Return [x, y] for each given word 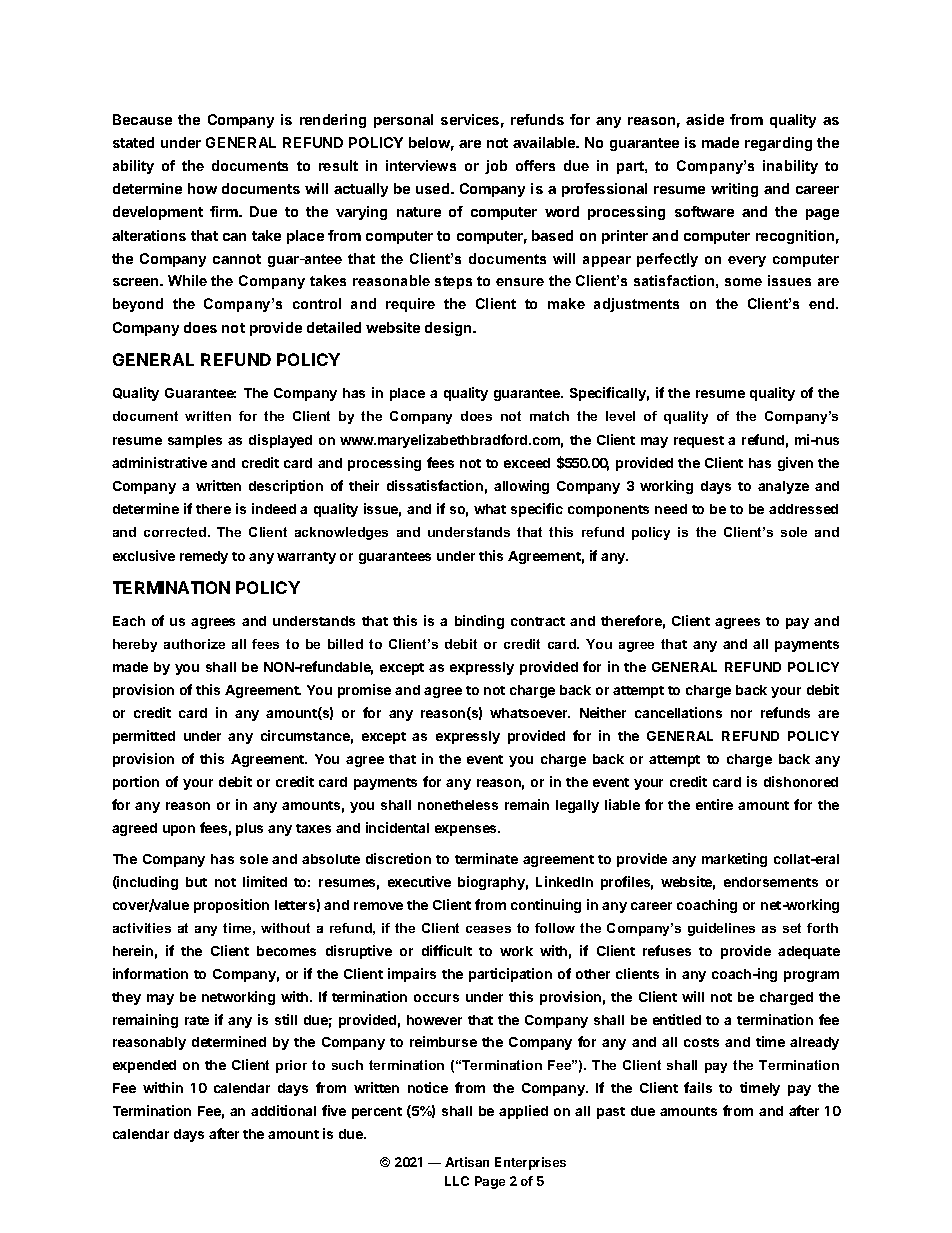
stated [133, 142]
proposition [231, 906]
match [549, 416]
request [699, 442]
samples [195, 441]
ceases [488, 929]
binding [479, 622]
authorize [194, 644]
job [496, 167]
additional [283, 1110]
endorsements [771, 882]
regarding [778, 144]
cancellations [678, 712]
